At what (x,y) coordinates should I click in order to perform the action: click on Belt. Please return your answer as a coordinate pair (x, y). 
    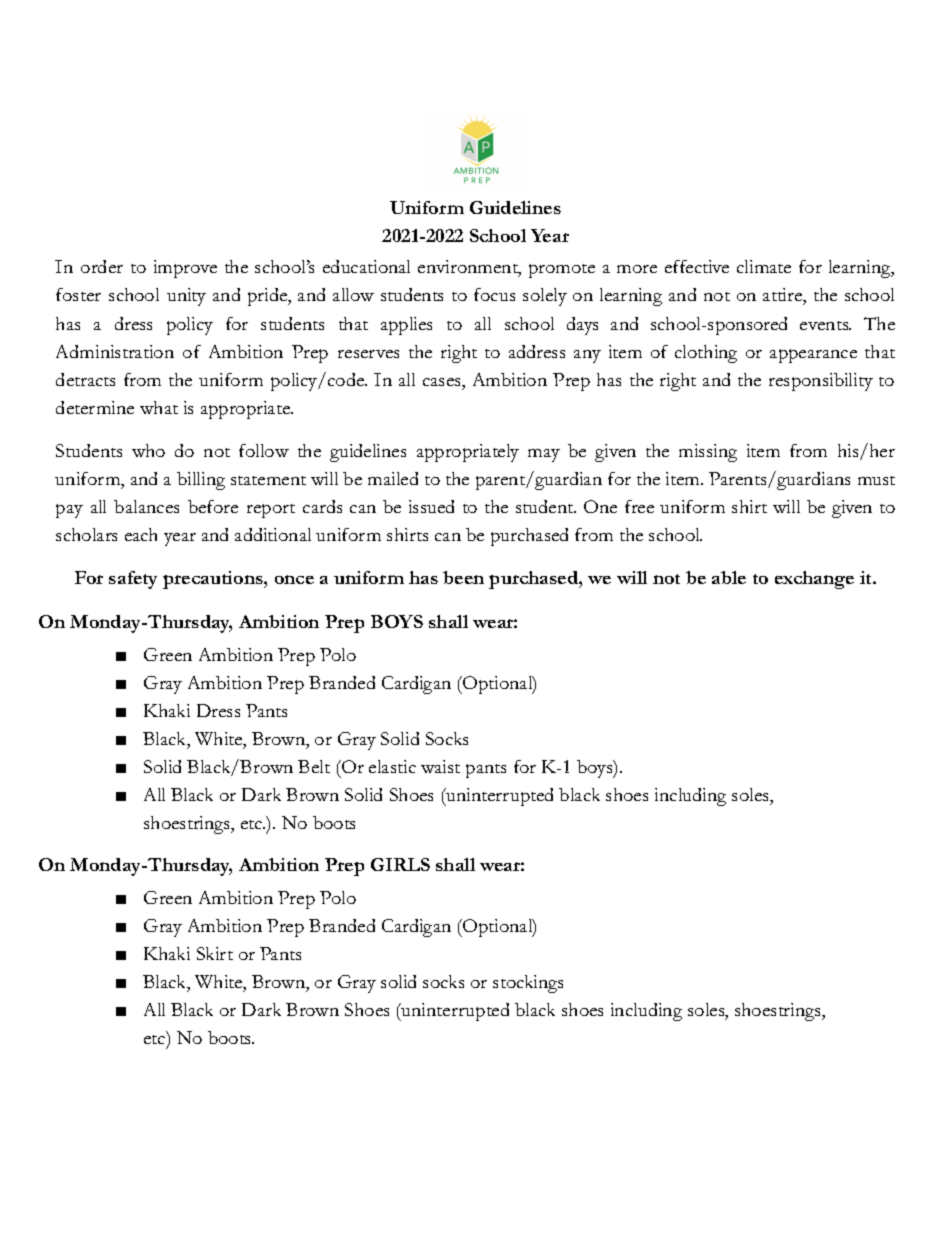
    Looking at the image, I should click on (314, 766).
